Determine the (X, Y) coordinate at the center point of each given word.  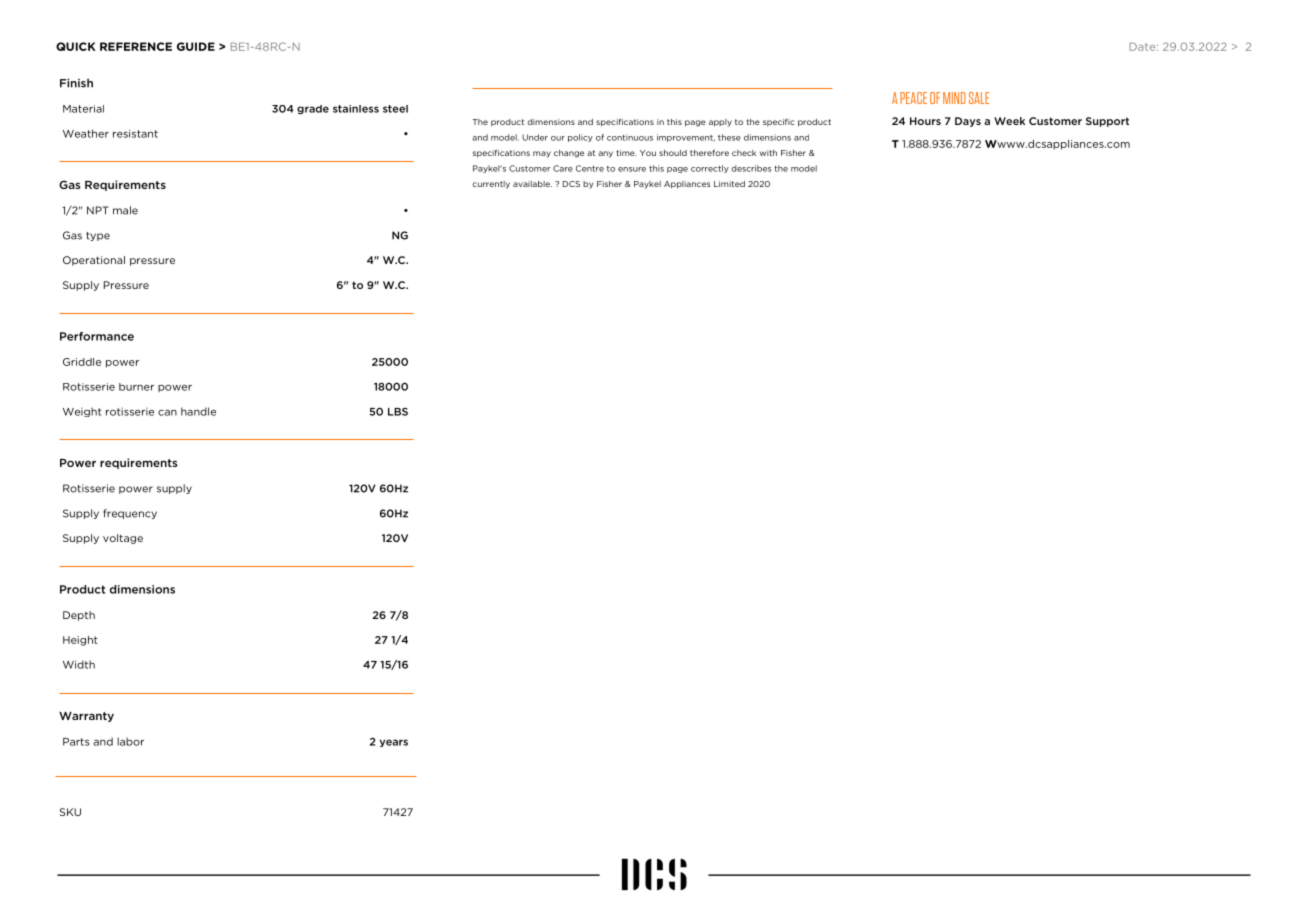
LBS (398, 412)
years (394, 743)
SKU (70, 812)
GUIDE (196, 46)
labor (130, 741)
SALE (979, 98)
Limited (729, 184)
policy (580, 138)
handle (198, 411)
